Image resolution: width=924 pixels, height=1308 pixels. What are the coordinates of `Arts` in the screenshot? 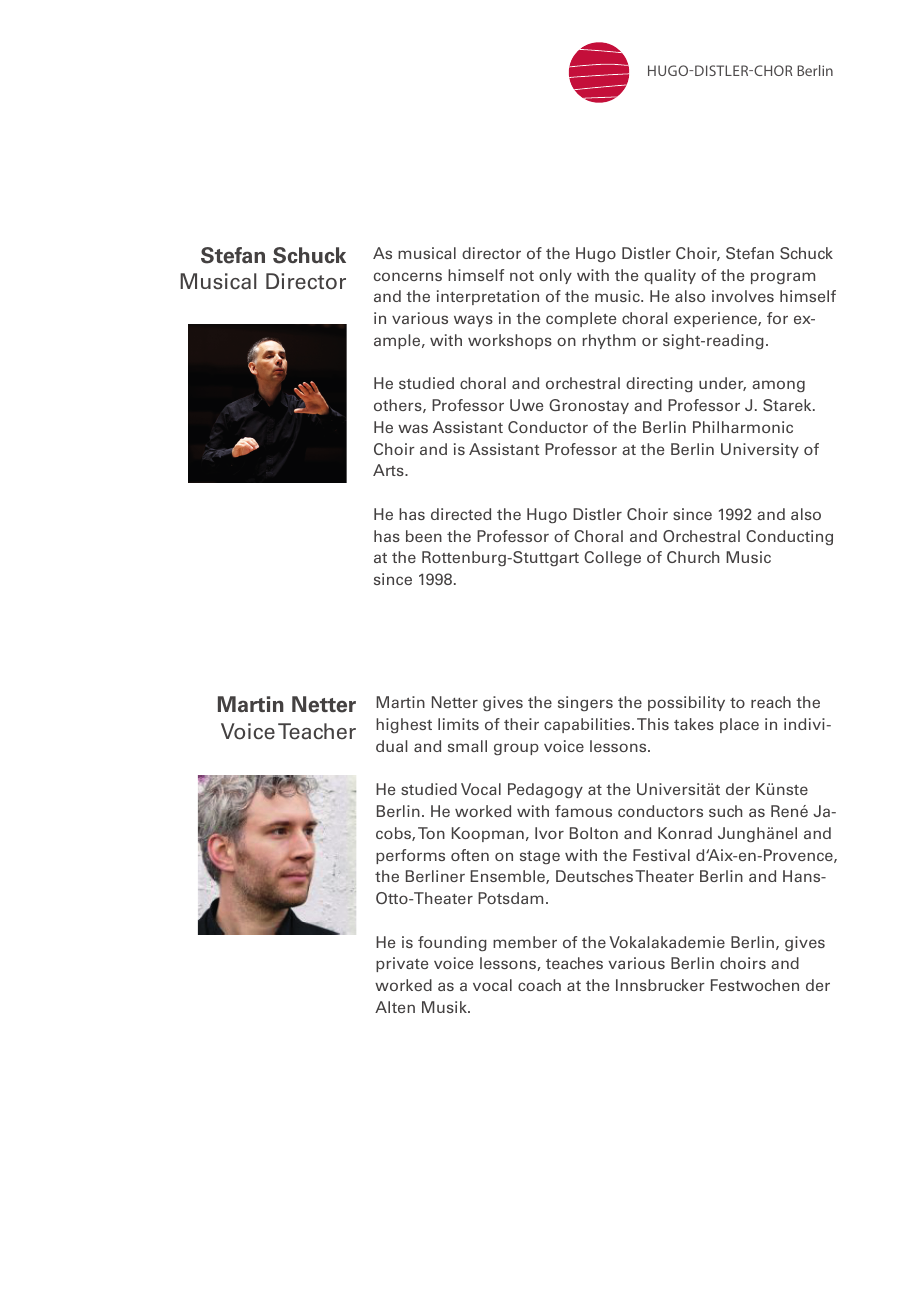 It's located at (389, 470).
